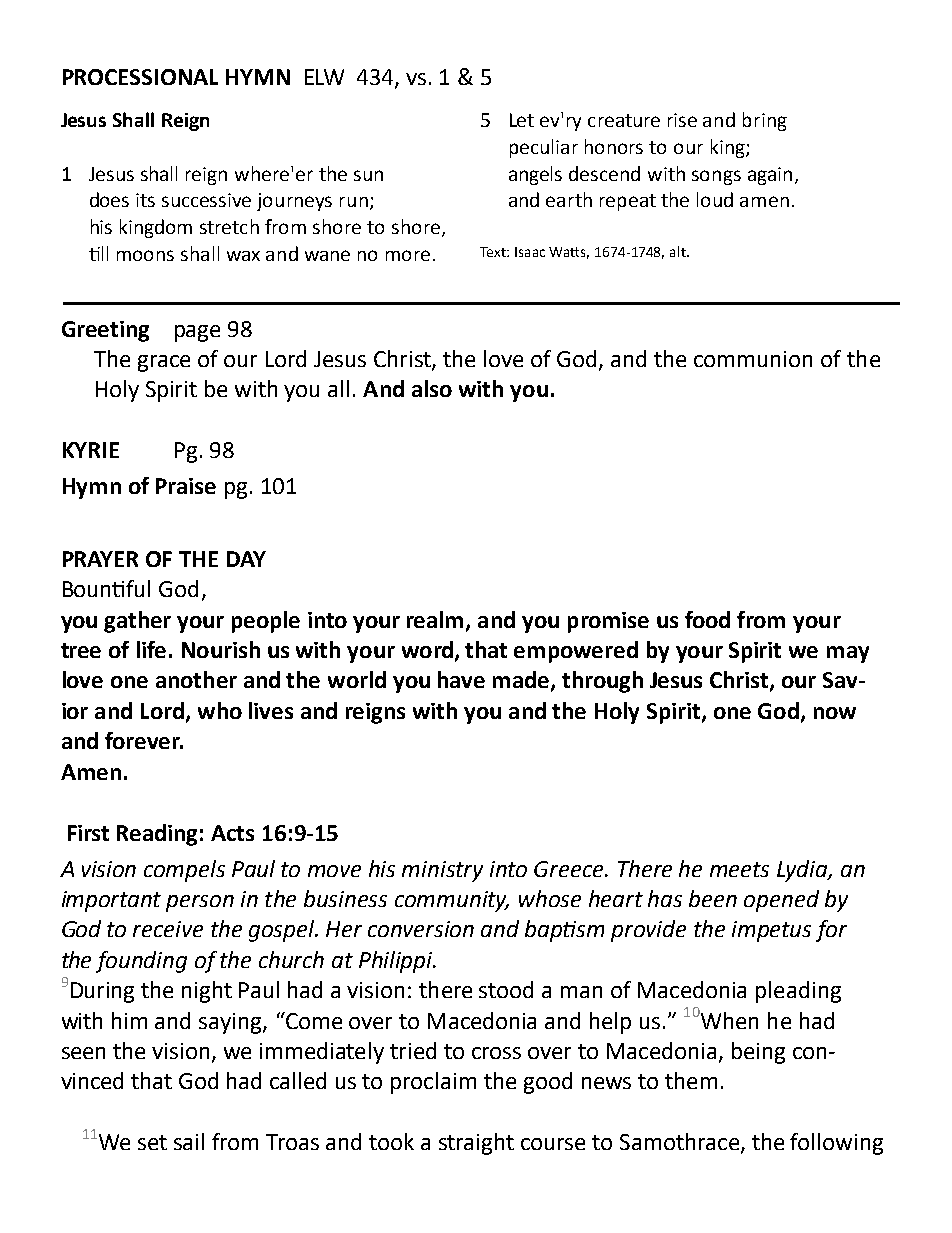 This screenshot has height=1233, width=952. I want to click on bring, so click(765, 121).
